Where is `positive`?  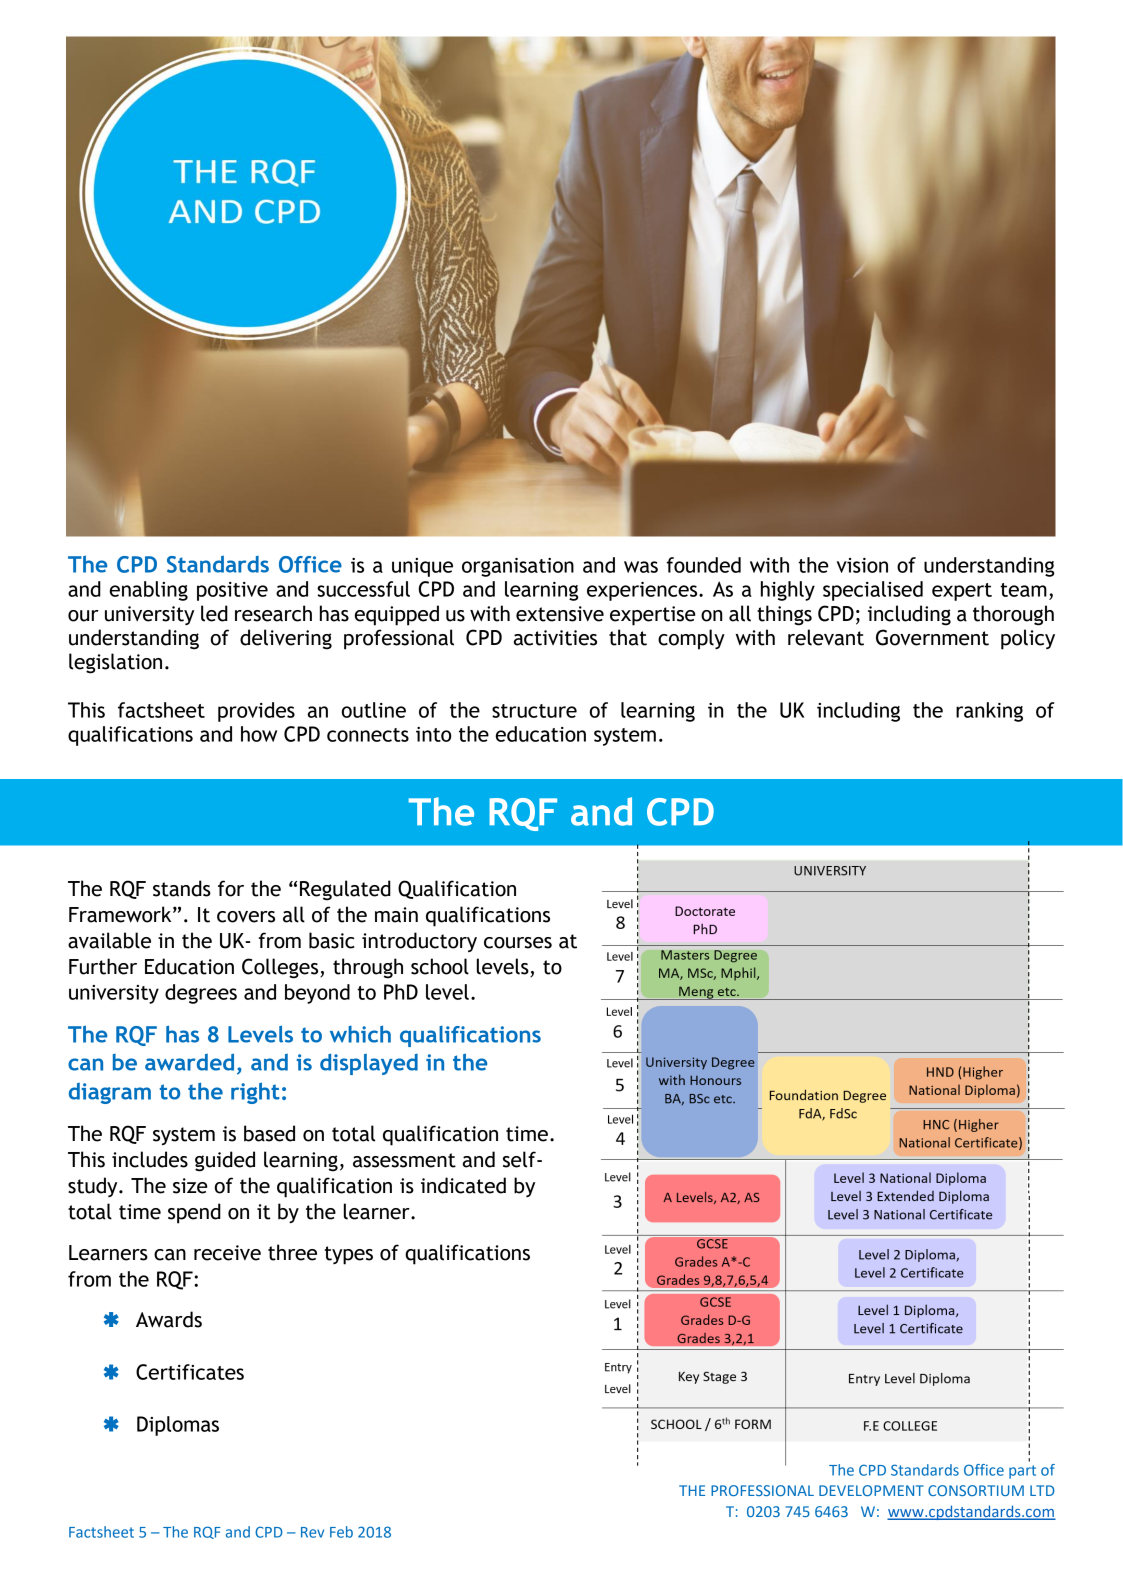
positive is located at coordinates (232, 591).
